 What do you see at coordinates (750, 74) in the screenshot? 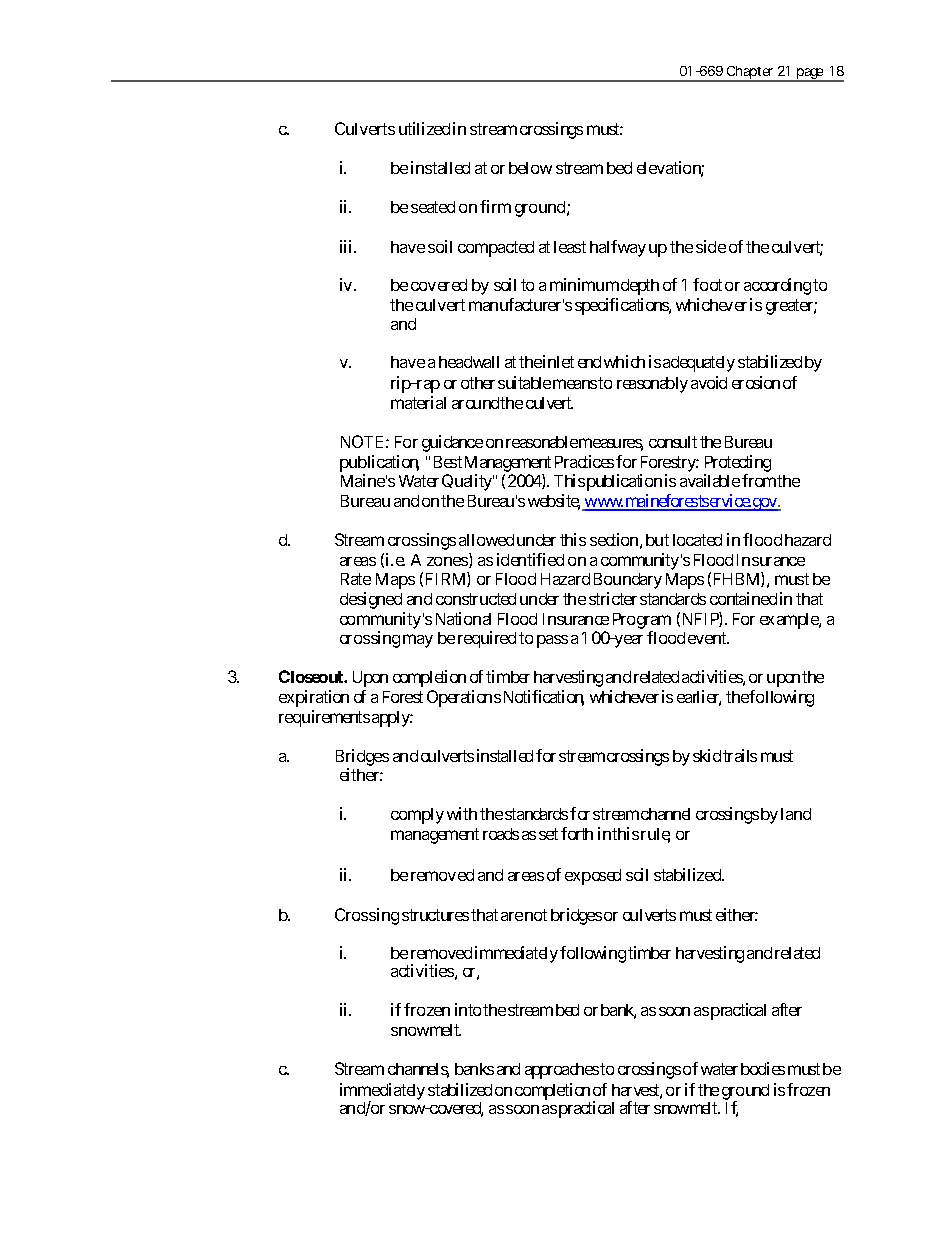
I see `Chapter` at bounding box center [750, 74].
